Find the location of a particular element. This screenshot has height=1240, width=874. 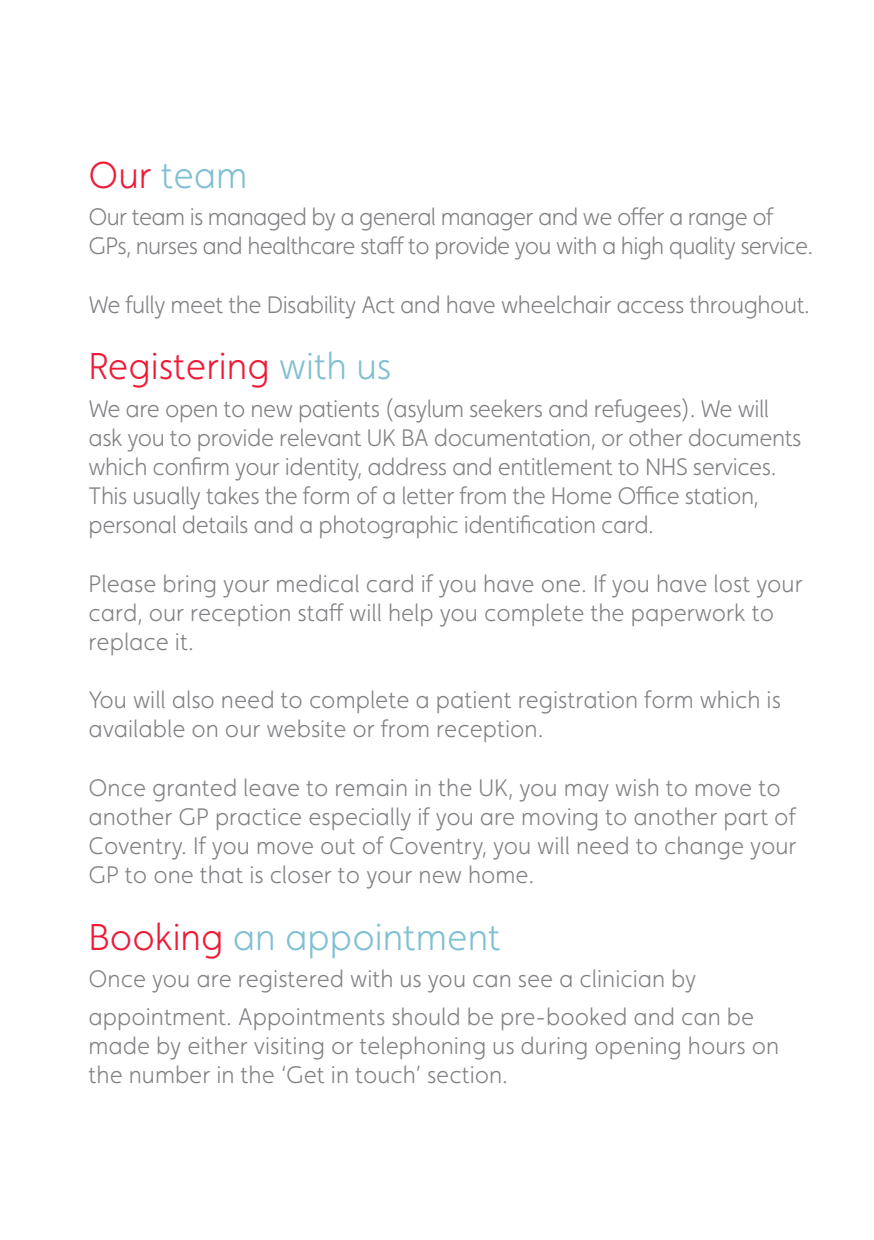

general is located at coordinates (397, 219).
